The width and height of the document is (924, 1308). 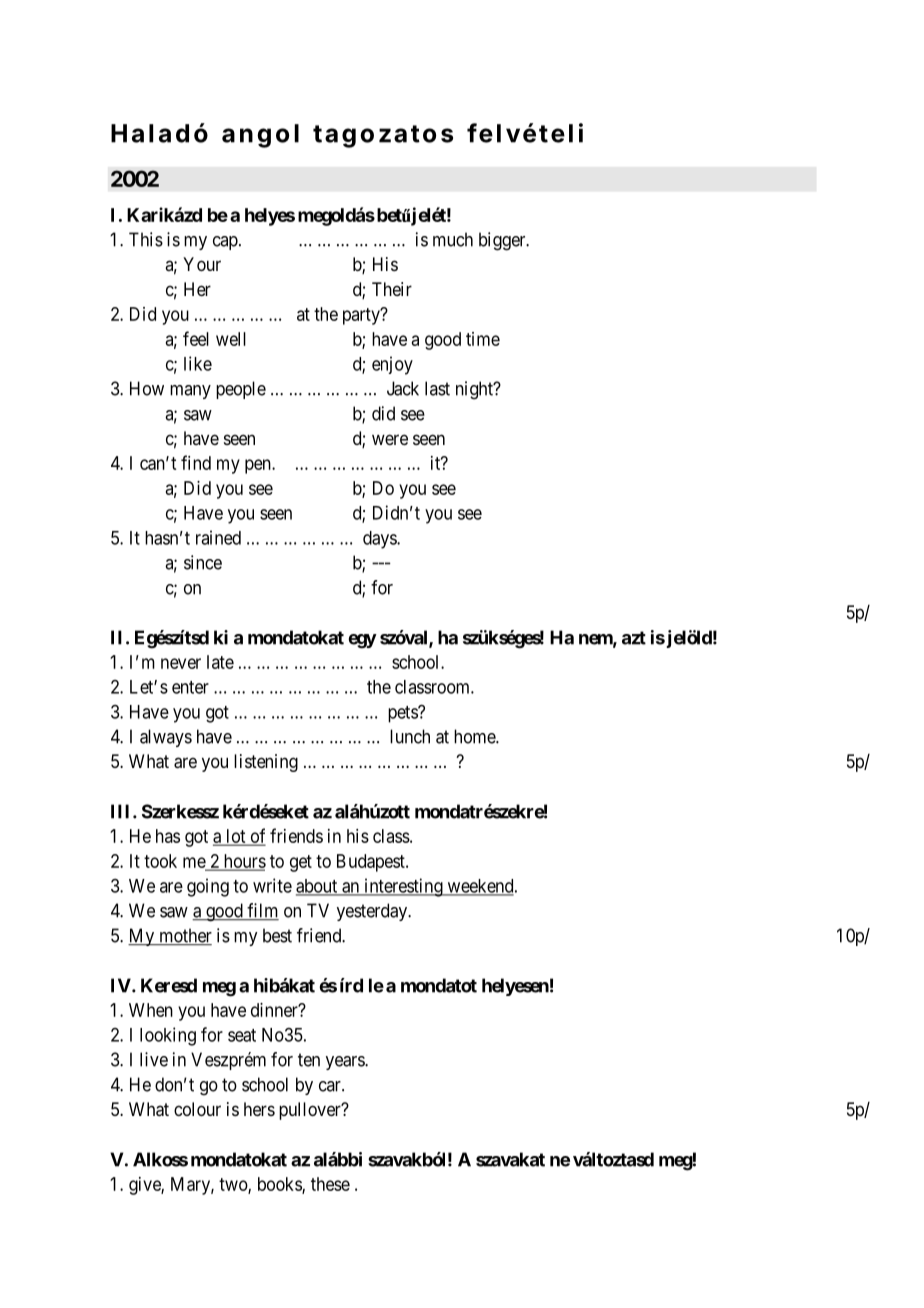 I want to click on pen, so click(x=259, y=466).
